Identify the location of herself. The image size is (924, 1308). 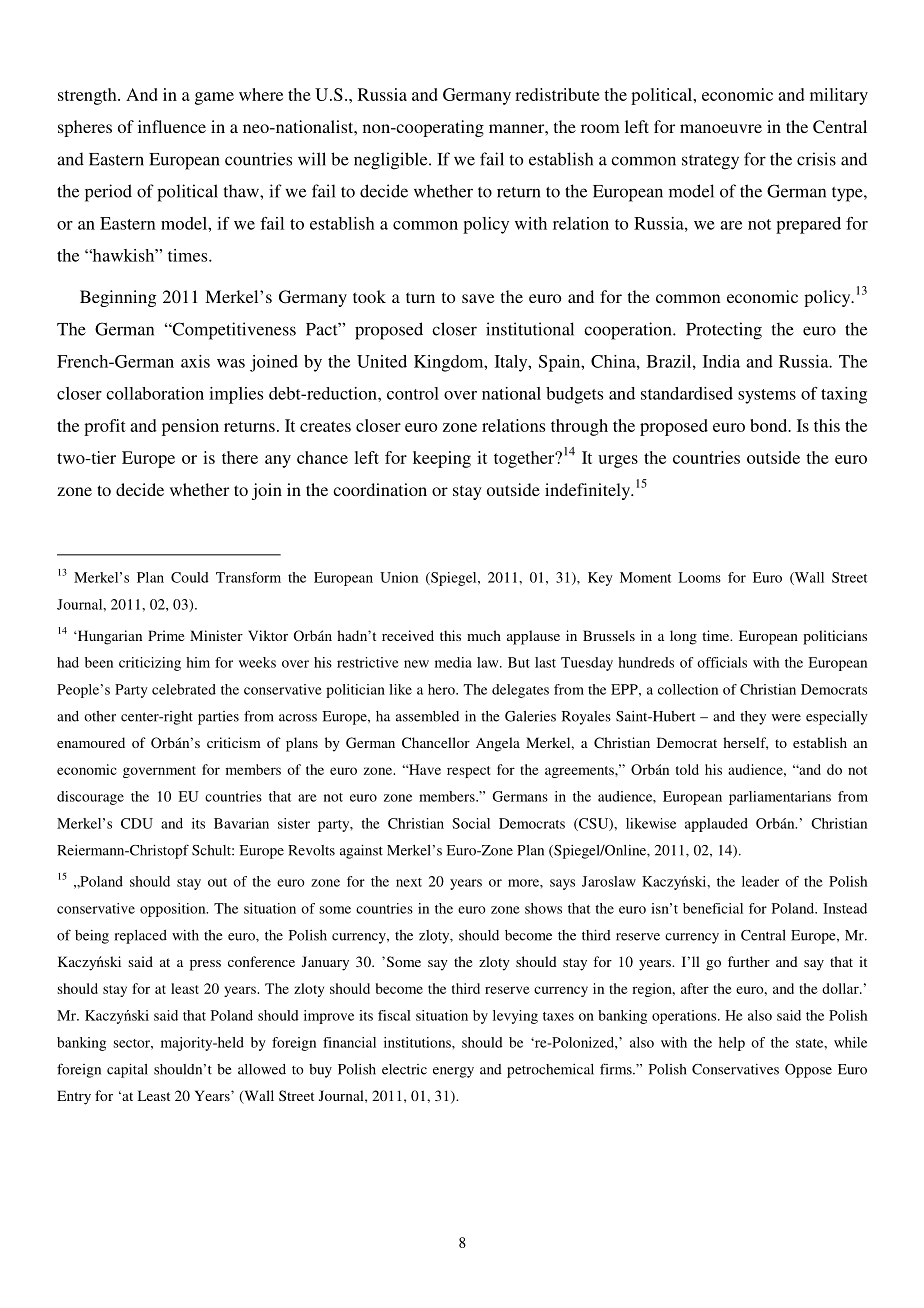
(745, 743).
